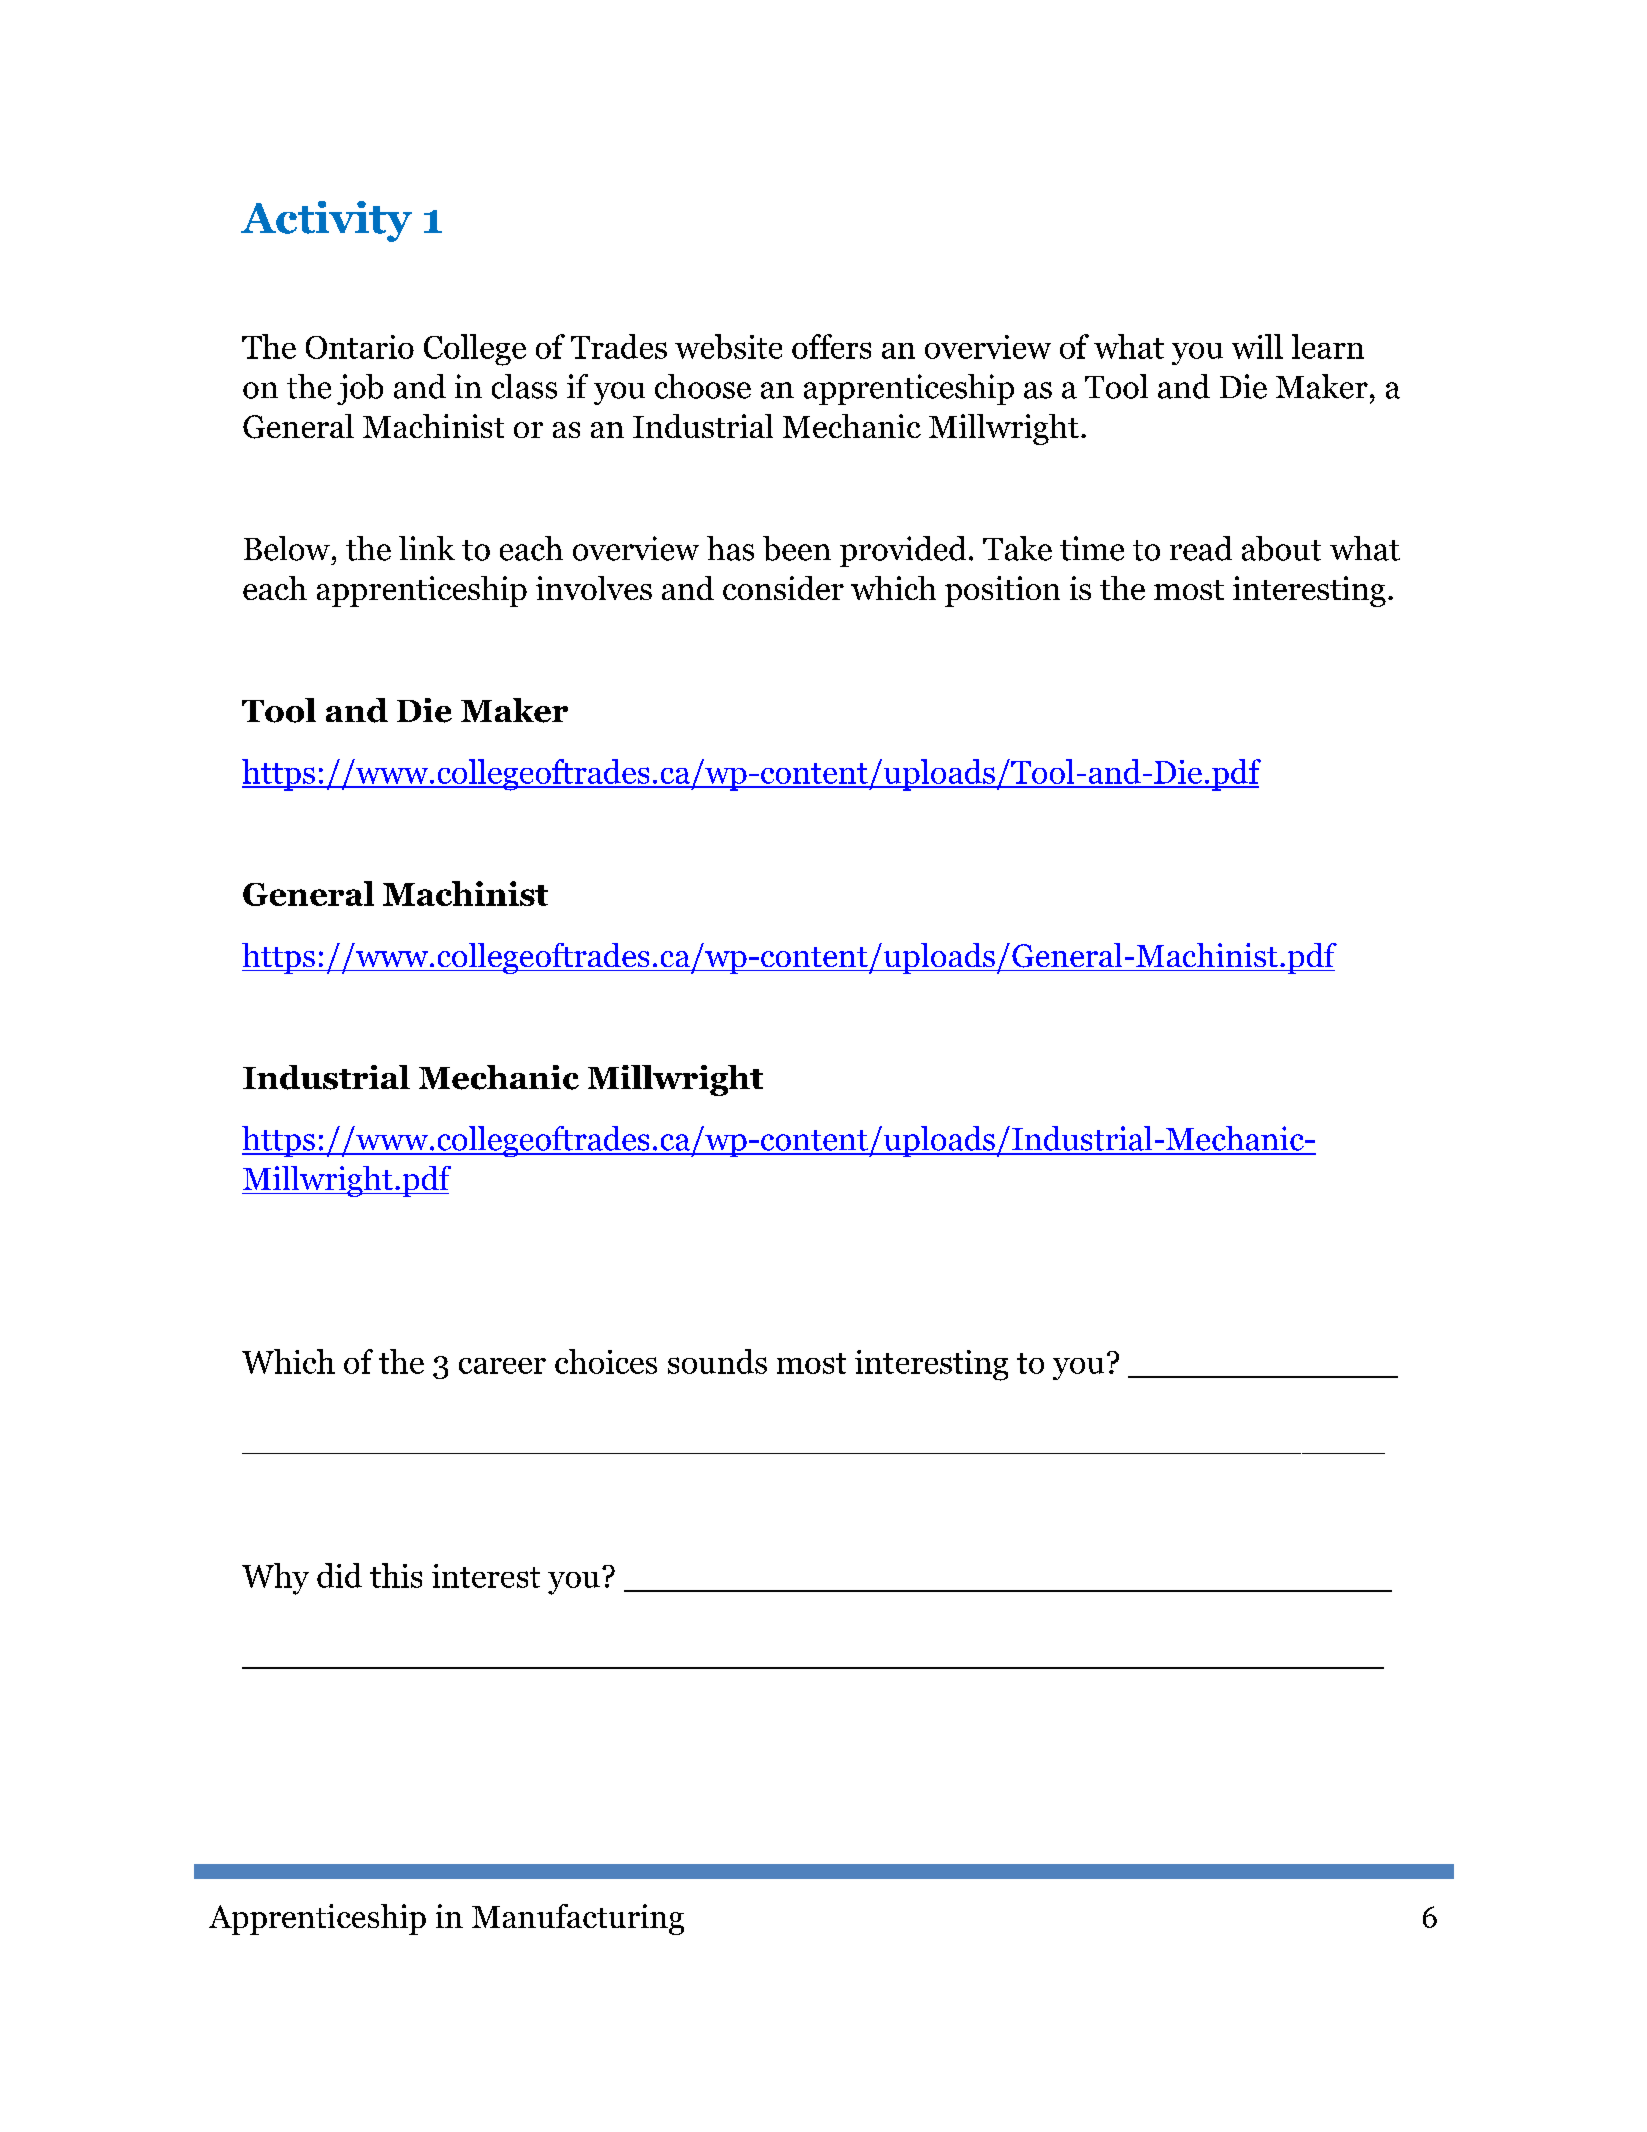 This screenshot has width=1647, height=2132. I want to click on Activity, so click(326, 221).
